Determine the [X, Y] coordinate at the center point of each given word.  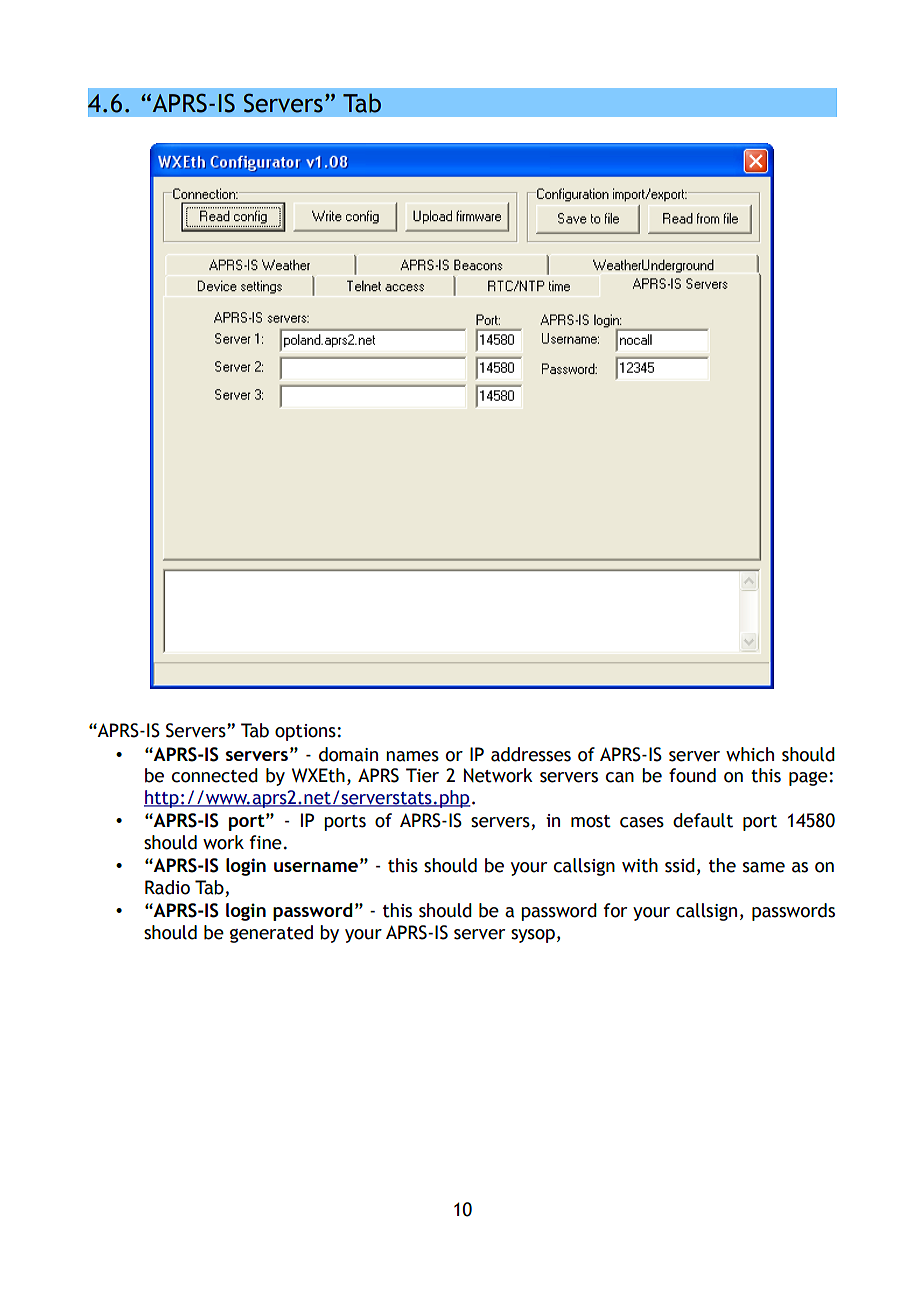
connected [215, 775]
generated [271, 934]
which [750, 754]
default [703, 820]
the [722, 865]
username [316, 867]
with [640, 865]
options [306, 732]
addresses [531, 754]
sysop [533, 936]
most [591, 821]
